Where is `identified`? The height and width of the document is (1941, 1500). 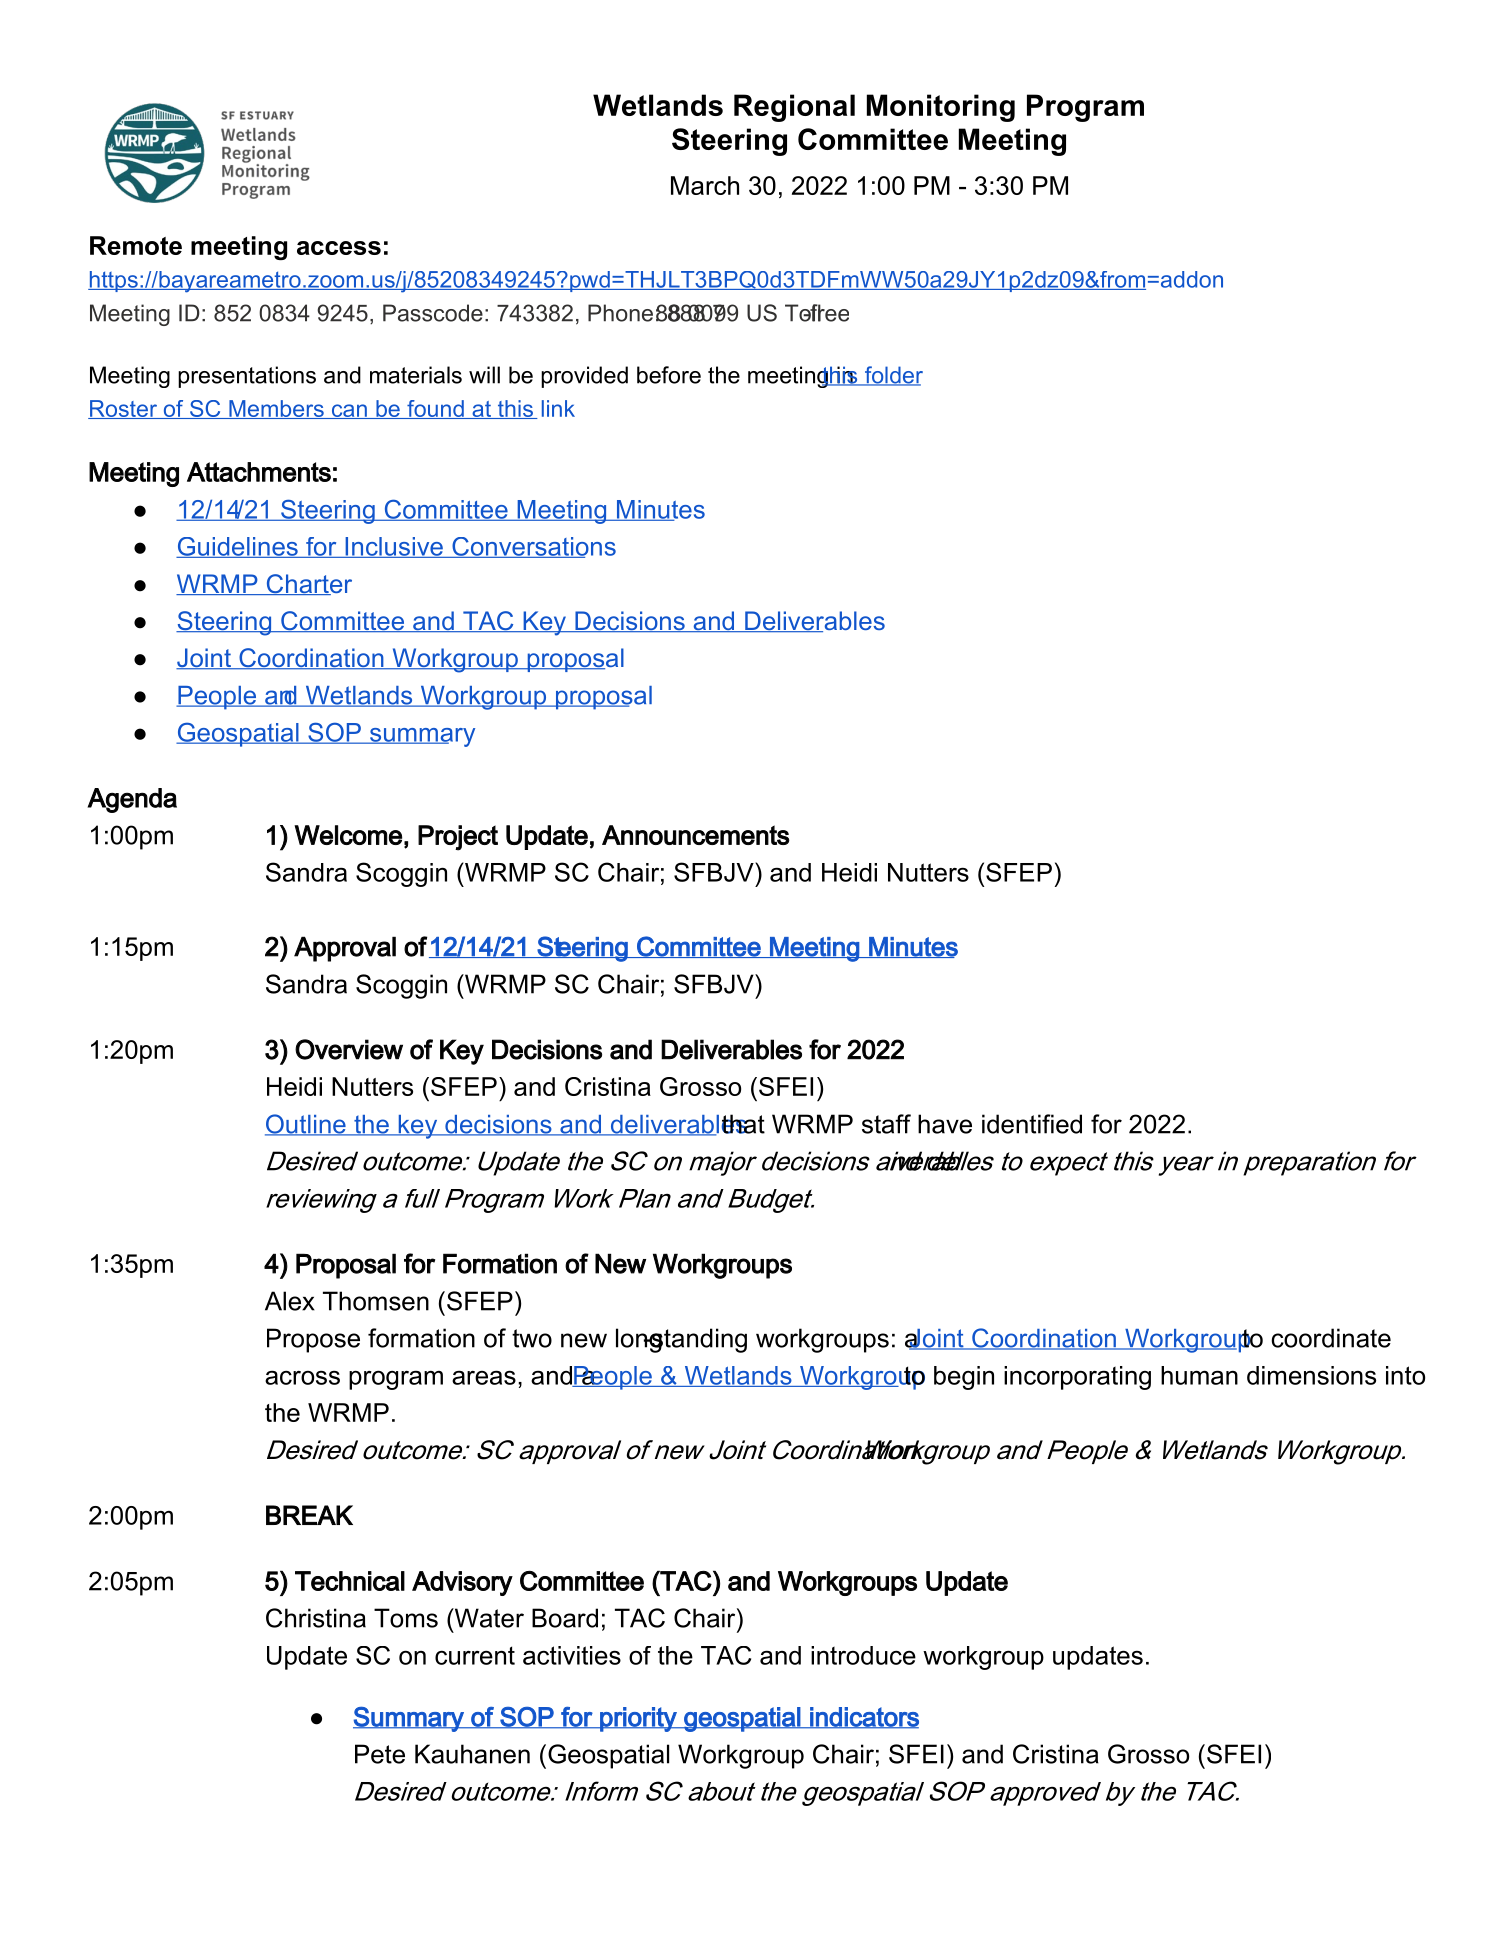
identified is located at coordinates (1032, 1124).
